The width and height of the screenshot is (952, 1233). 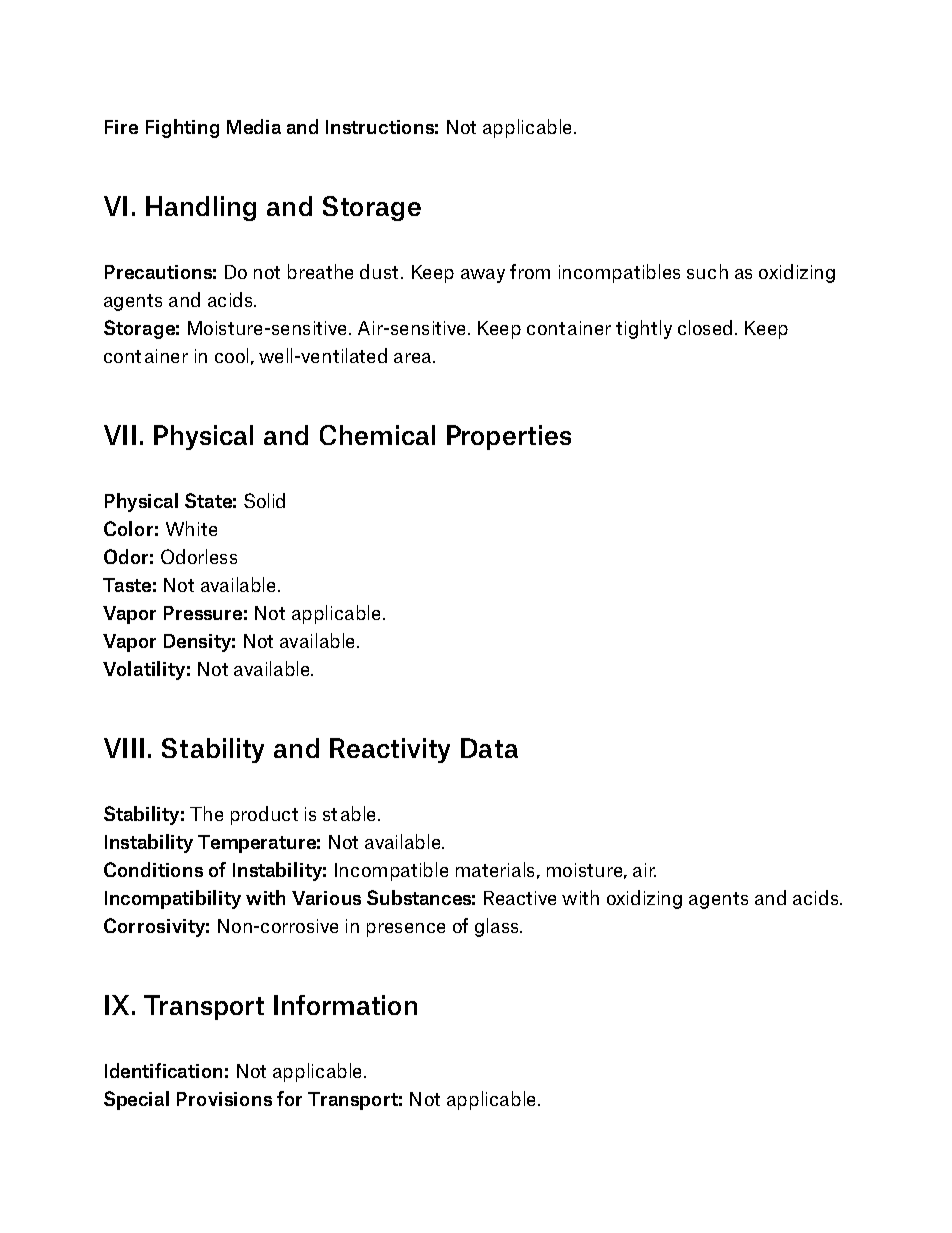 I want to click on Volatility, so click(x=144, y=670).
